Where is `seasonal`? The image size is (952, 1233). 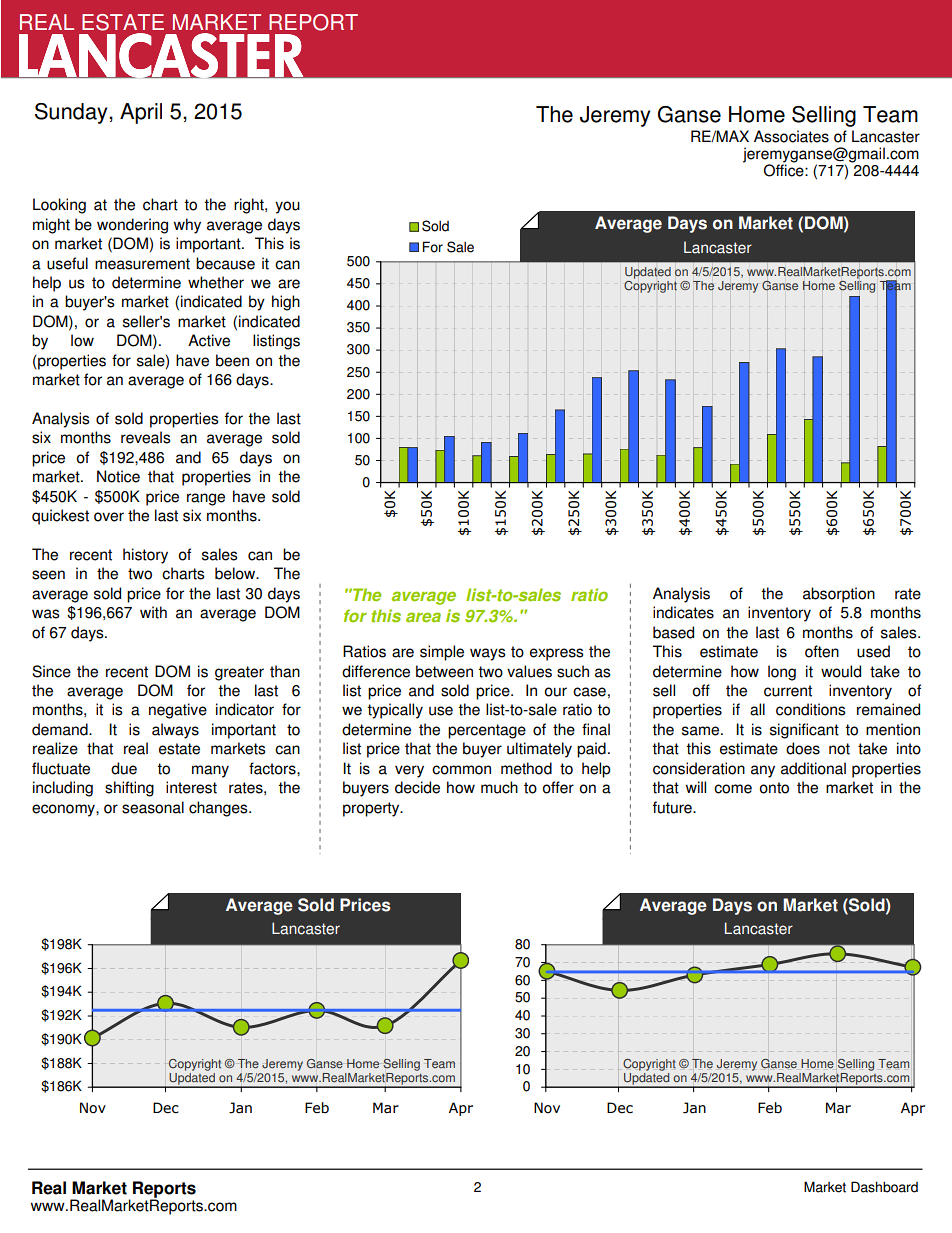 seasonal is located at coordinates (153, 807).
